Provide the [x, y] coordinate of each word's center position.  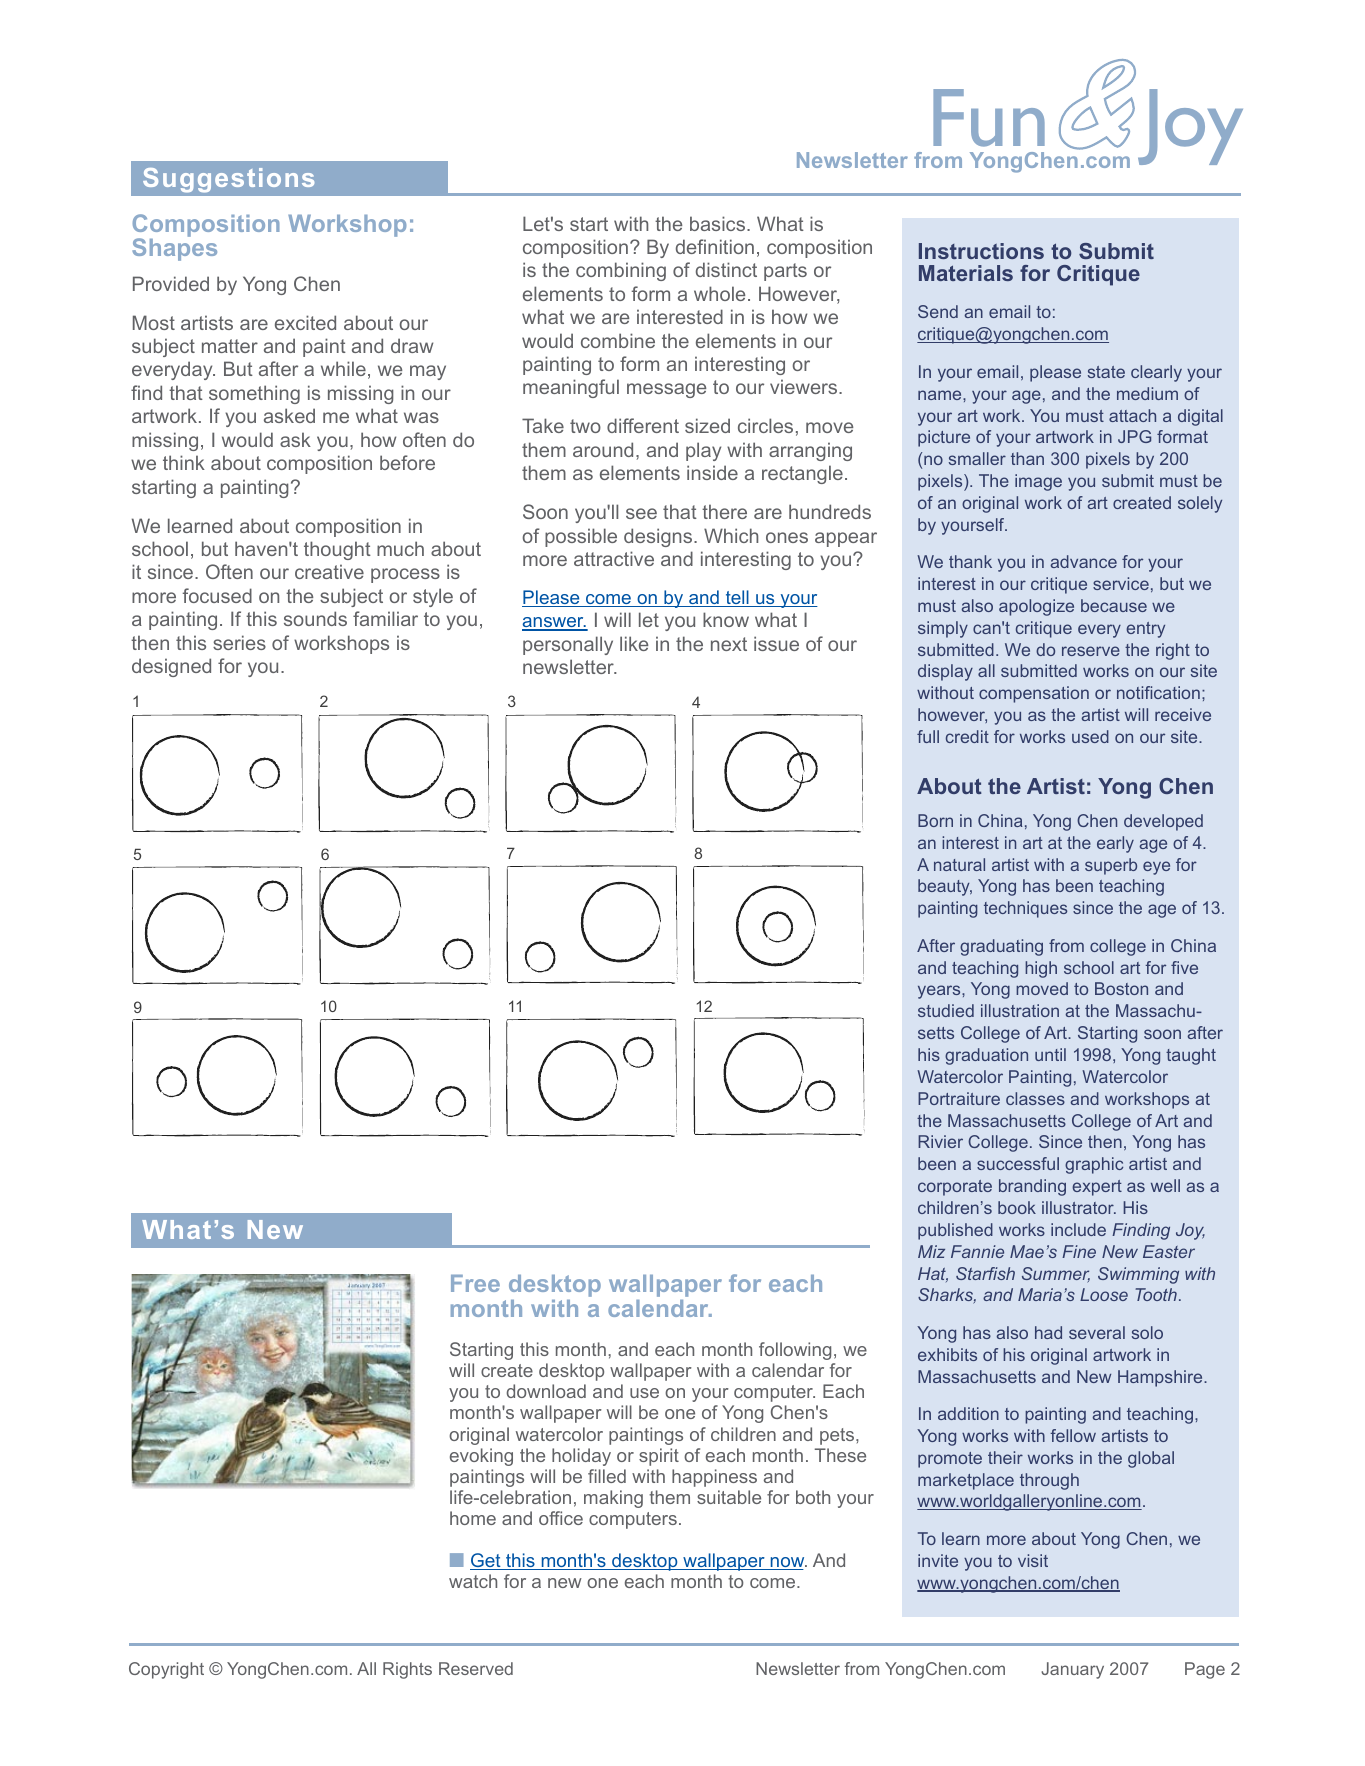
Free [475, 1283]
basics [717, 223]
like [634, 643]
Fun [989, 118]
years [940, 992]
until [1050, 1054]
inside [712, 472]
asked [289, 415]
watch [473, 1581]
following [795, 1351]
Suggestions [228, 180]
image [1038, 482]
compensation [1034, 694]
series [239, 642]
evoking [481, 1457]
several [1097, 1332]
